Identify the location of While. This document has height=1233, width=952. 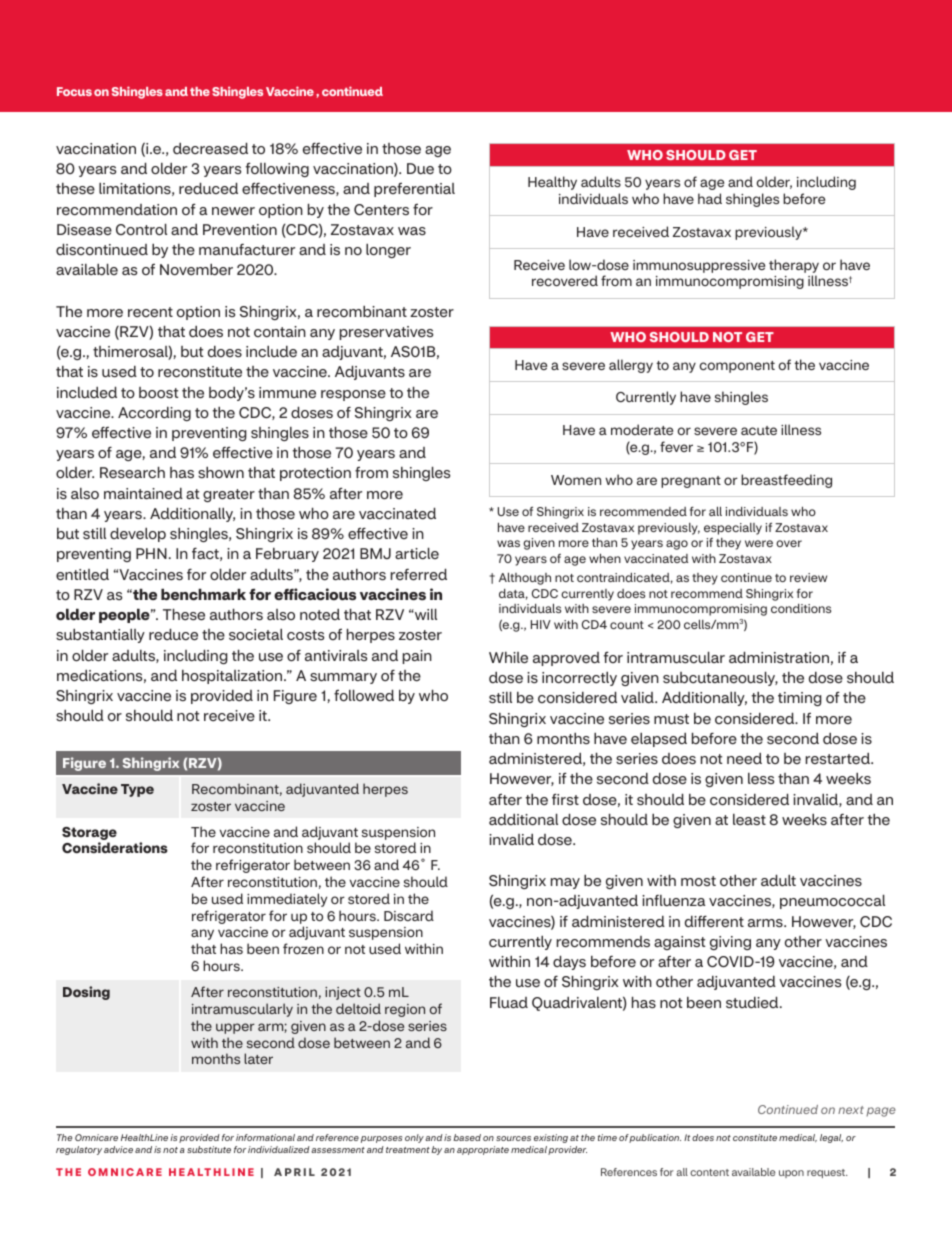
(508, 658).
